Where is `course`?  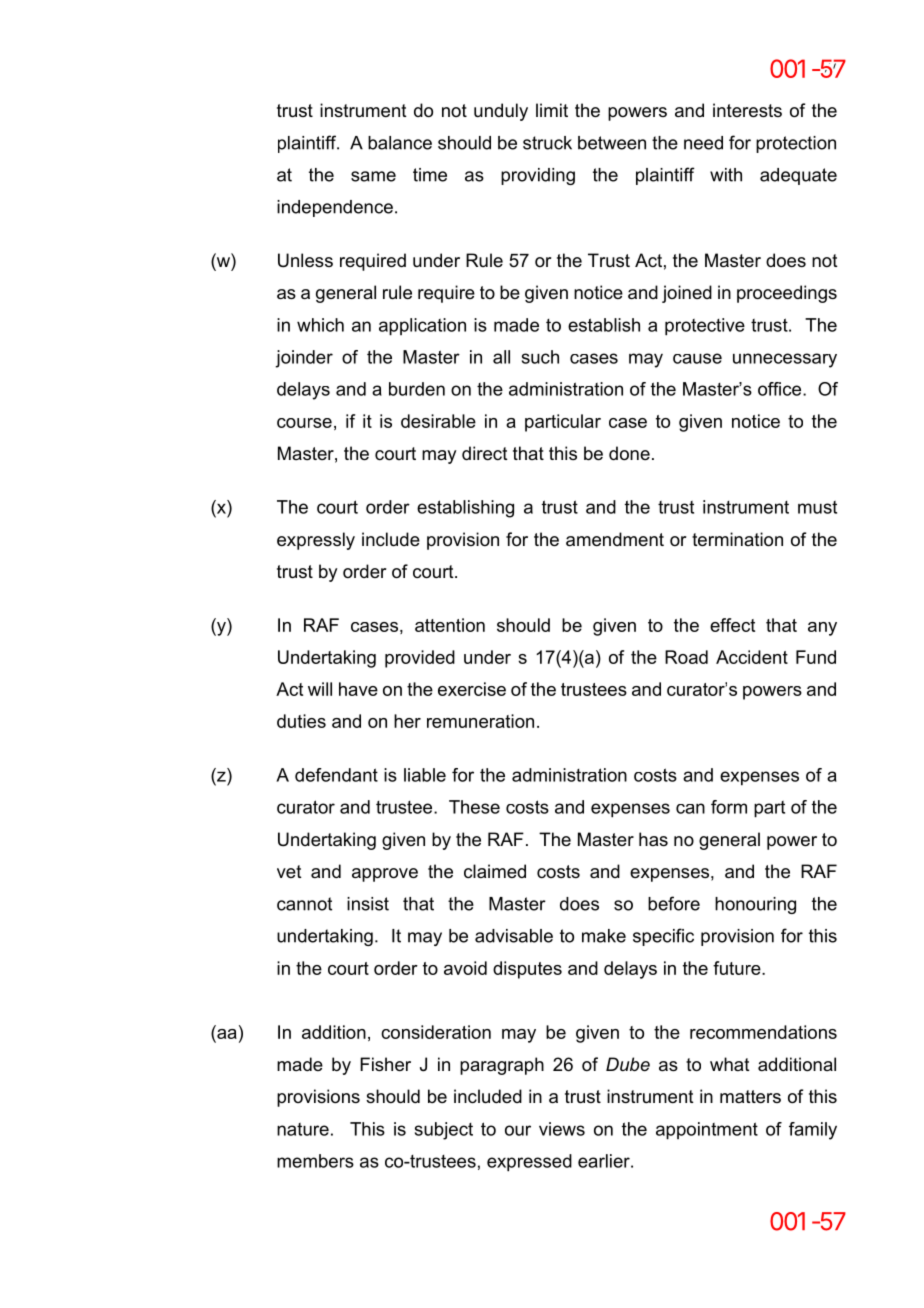 course is located at coordinates (304, 423).
